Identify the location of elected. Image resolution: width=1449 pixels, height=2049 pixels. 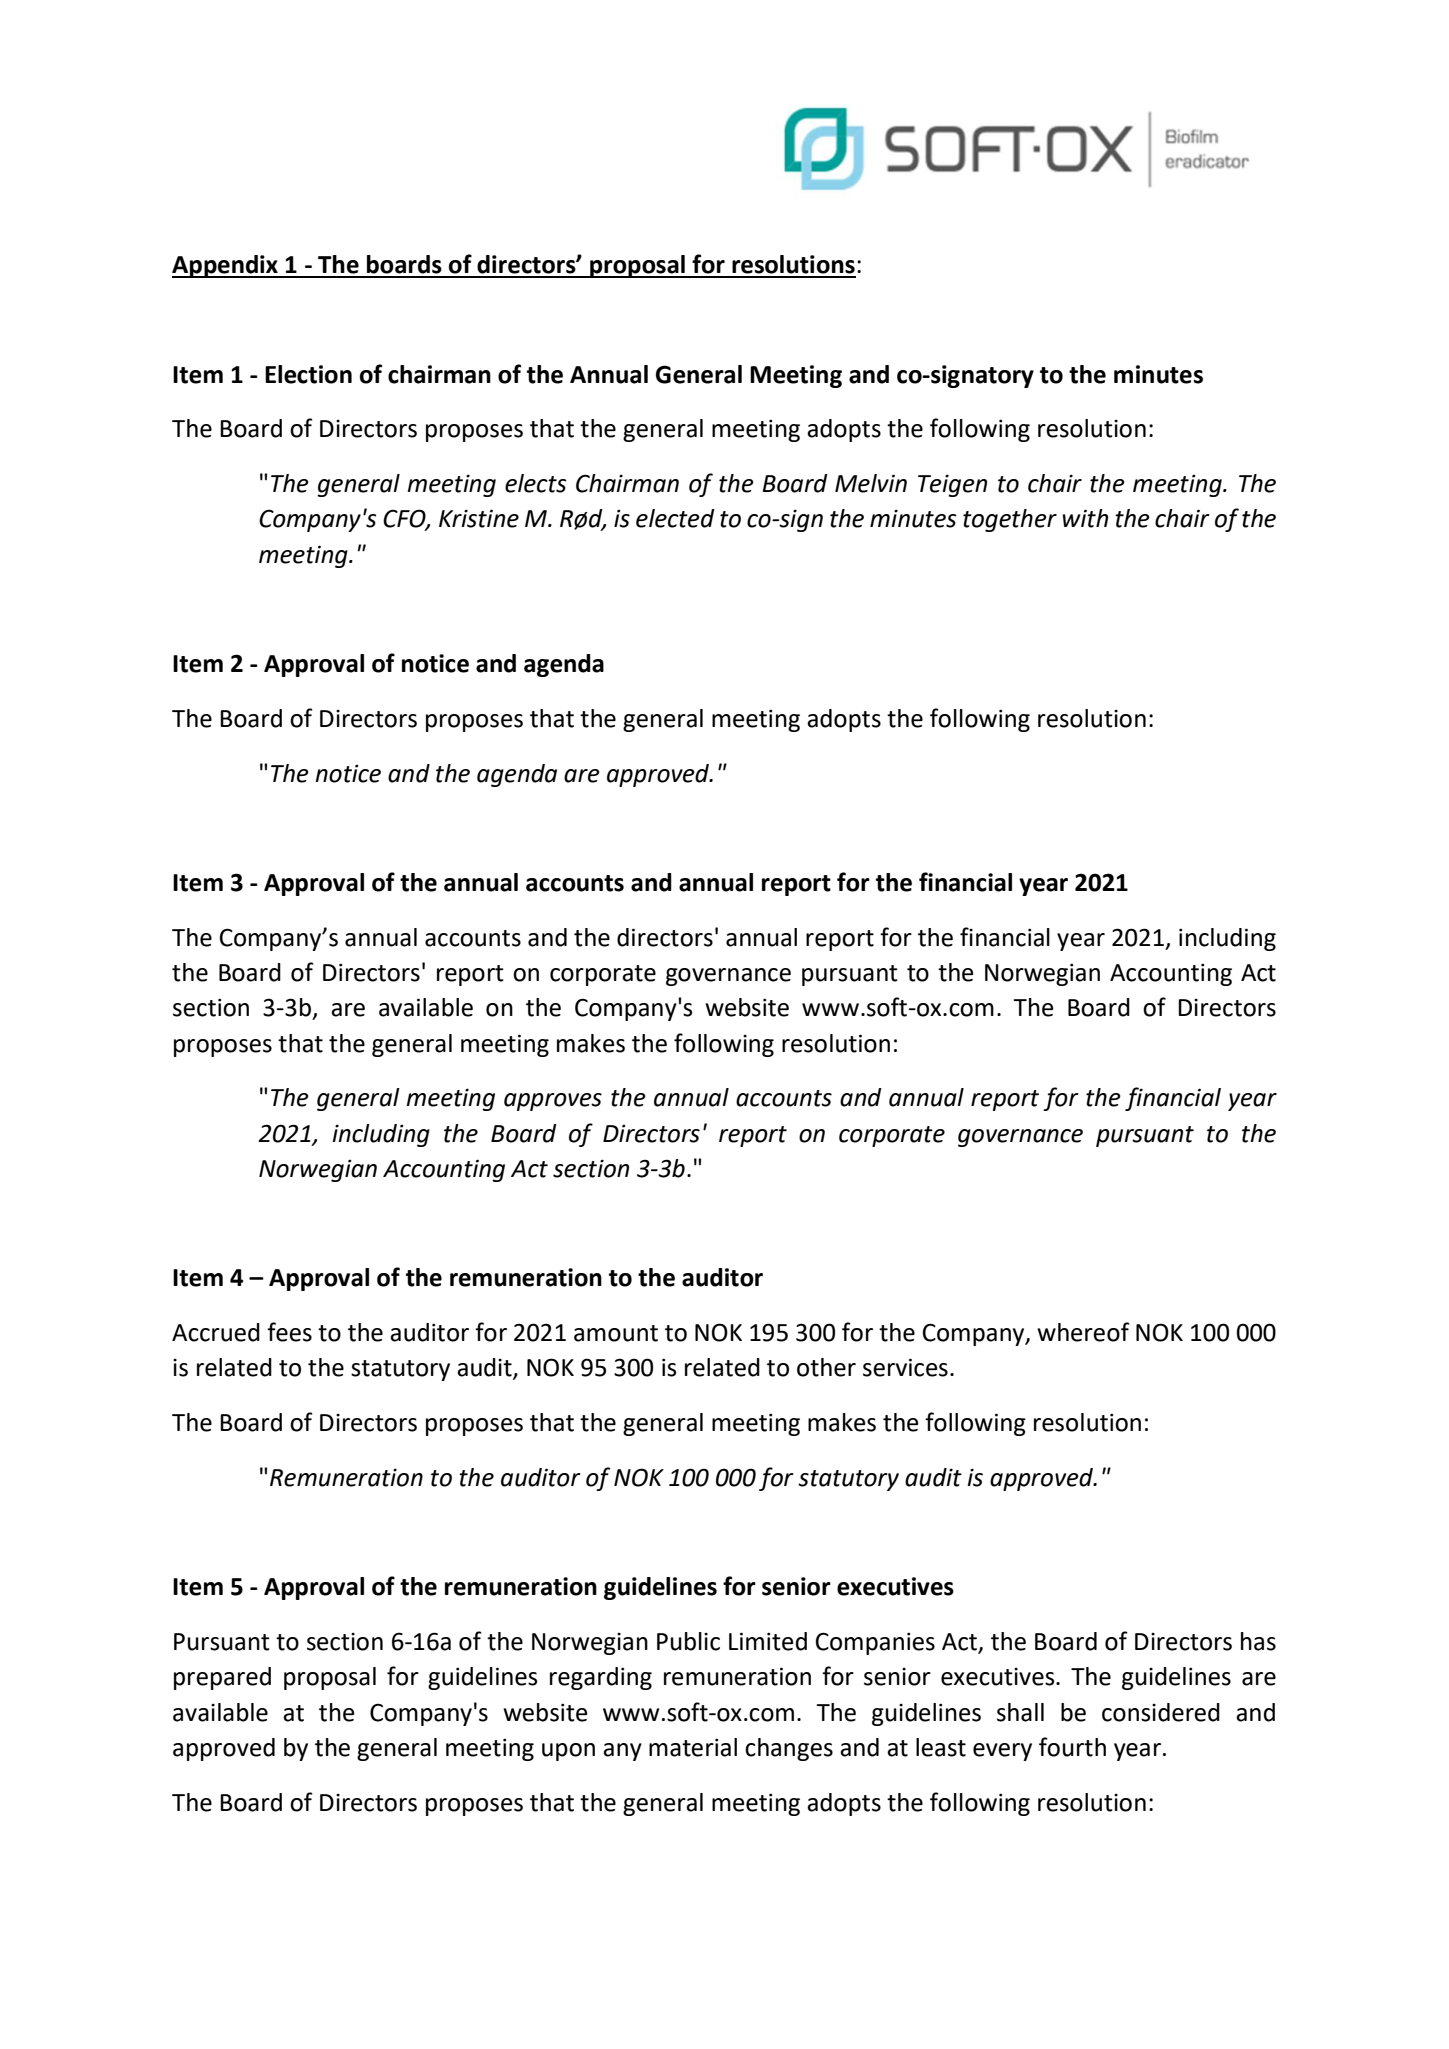
(675, 518).
